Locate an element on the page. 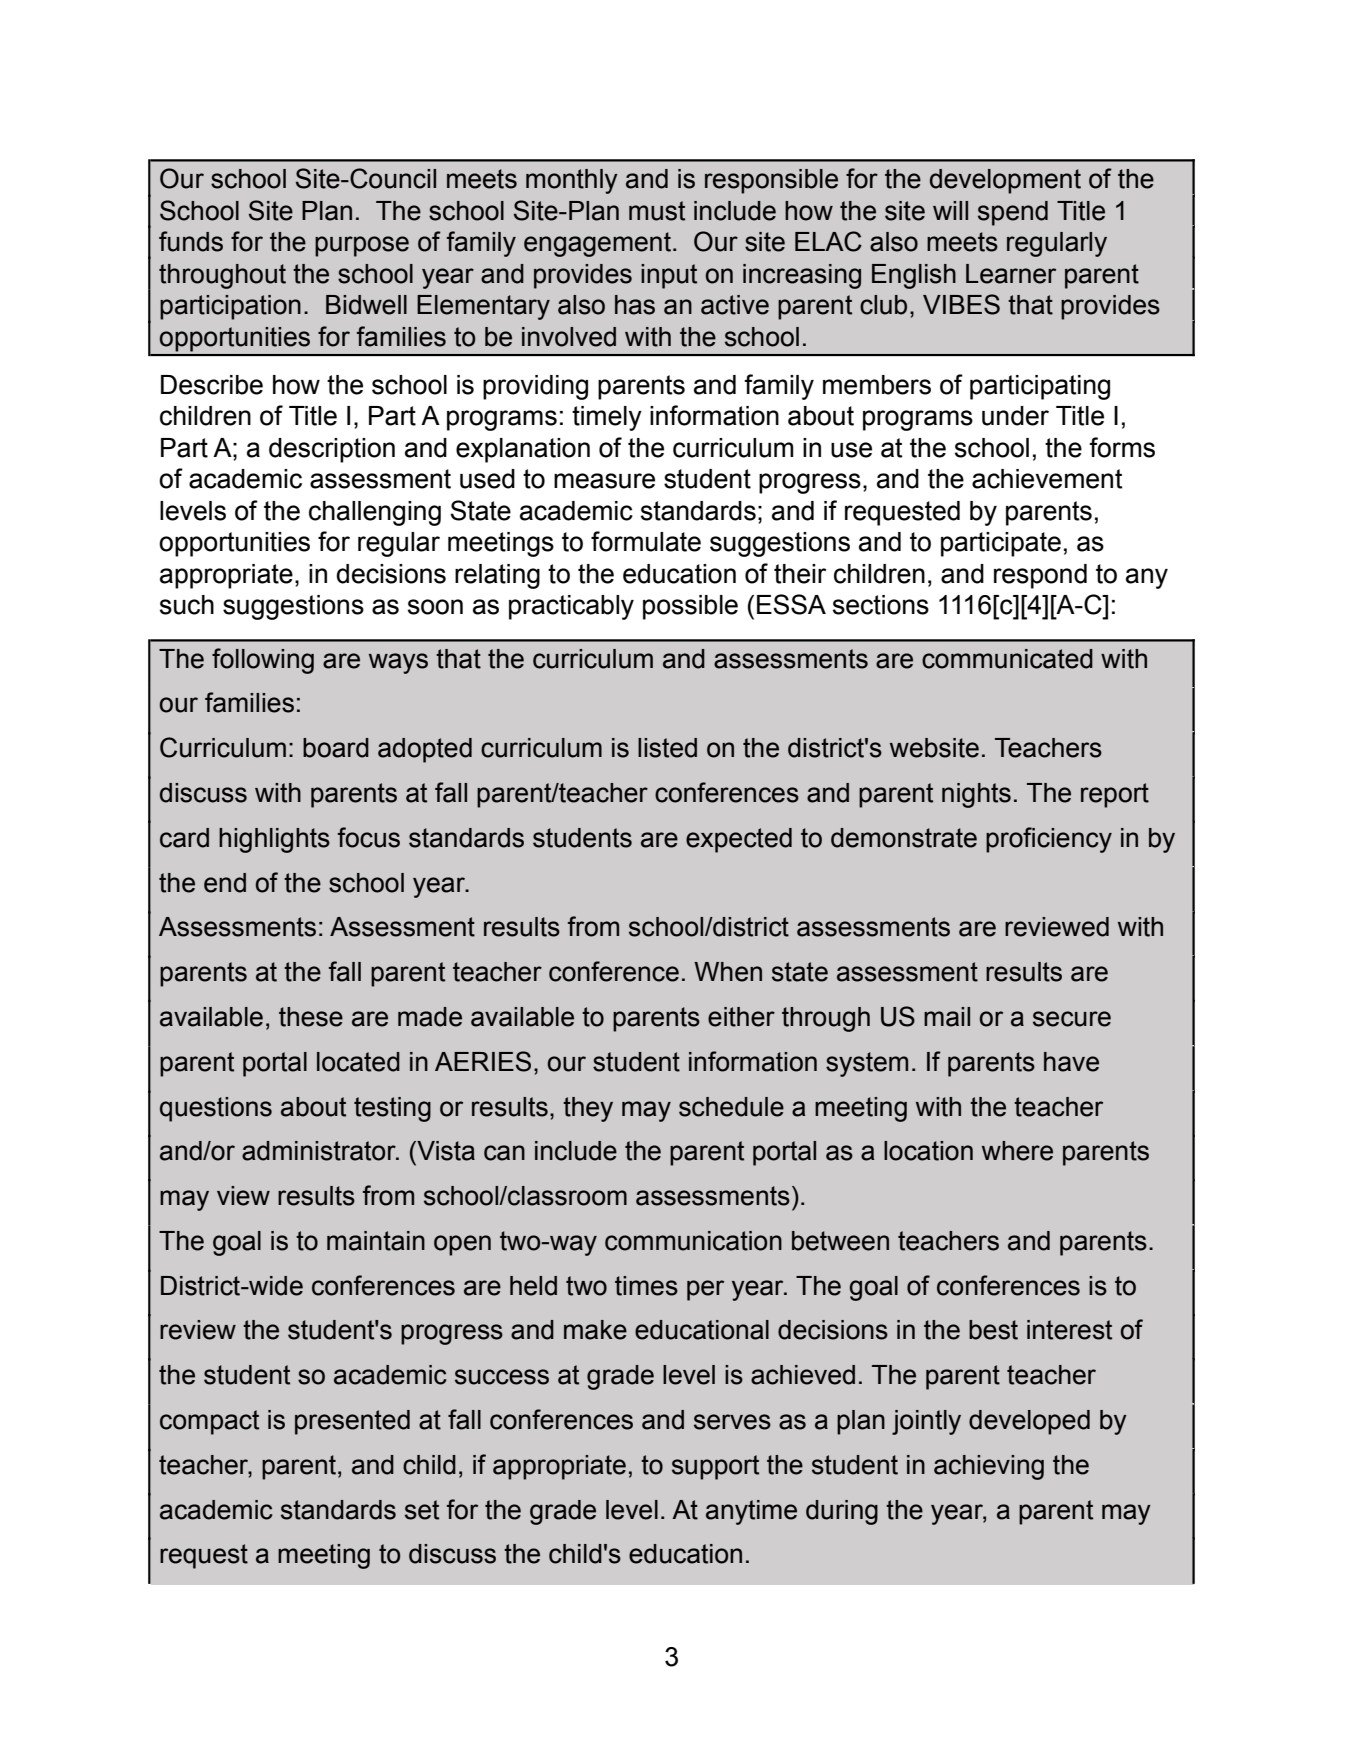 The width and height of the image is (1354, 1752). When is located at coordinates (728, 972).
